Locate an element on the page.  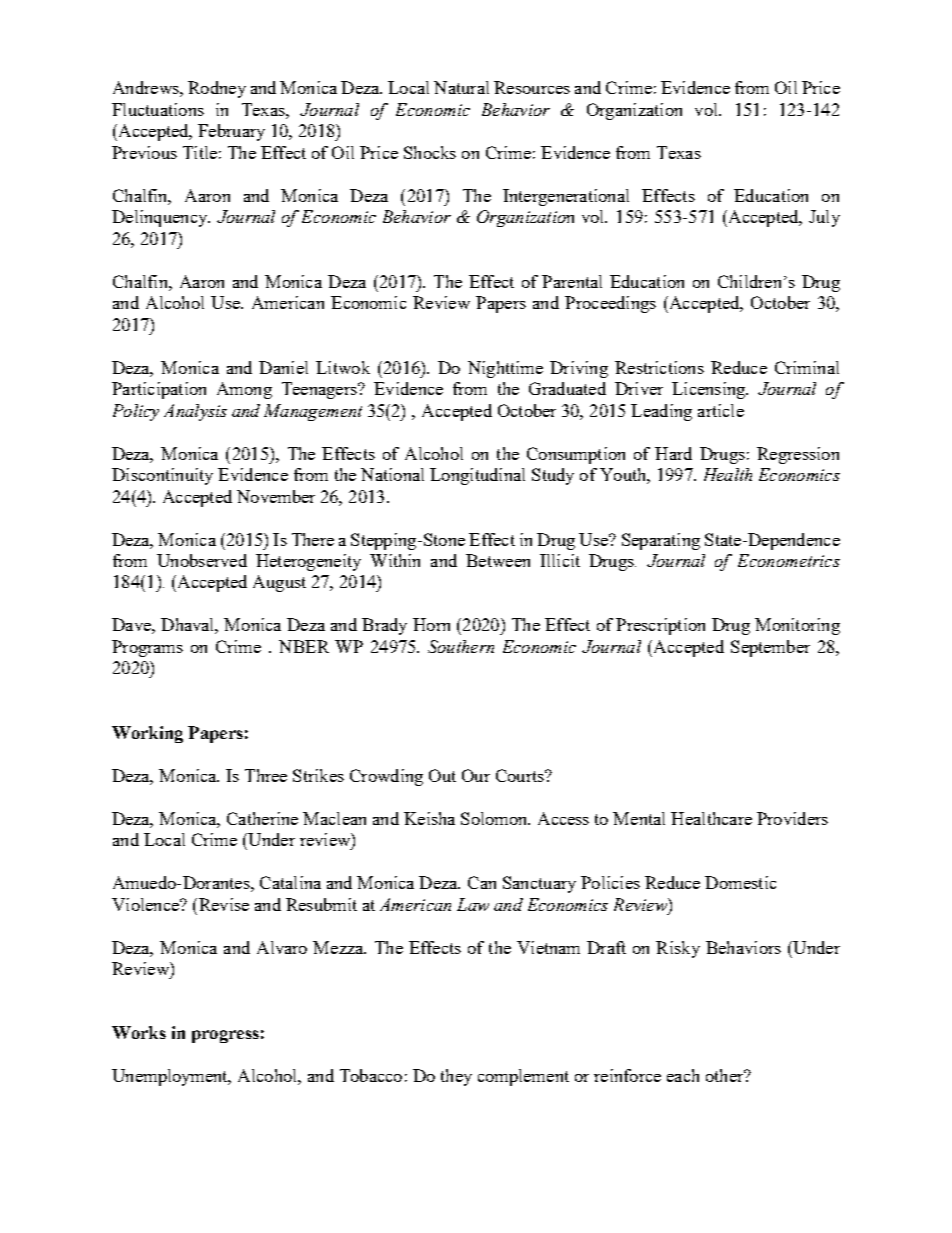
Three is located at coordinates (266, 775).
